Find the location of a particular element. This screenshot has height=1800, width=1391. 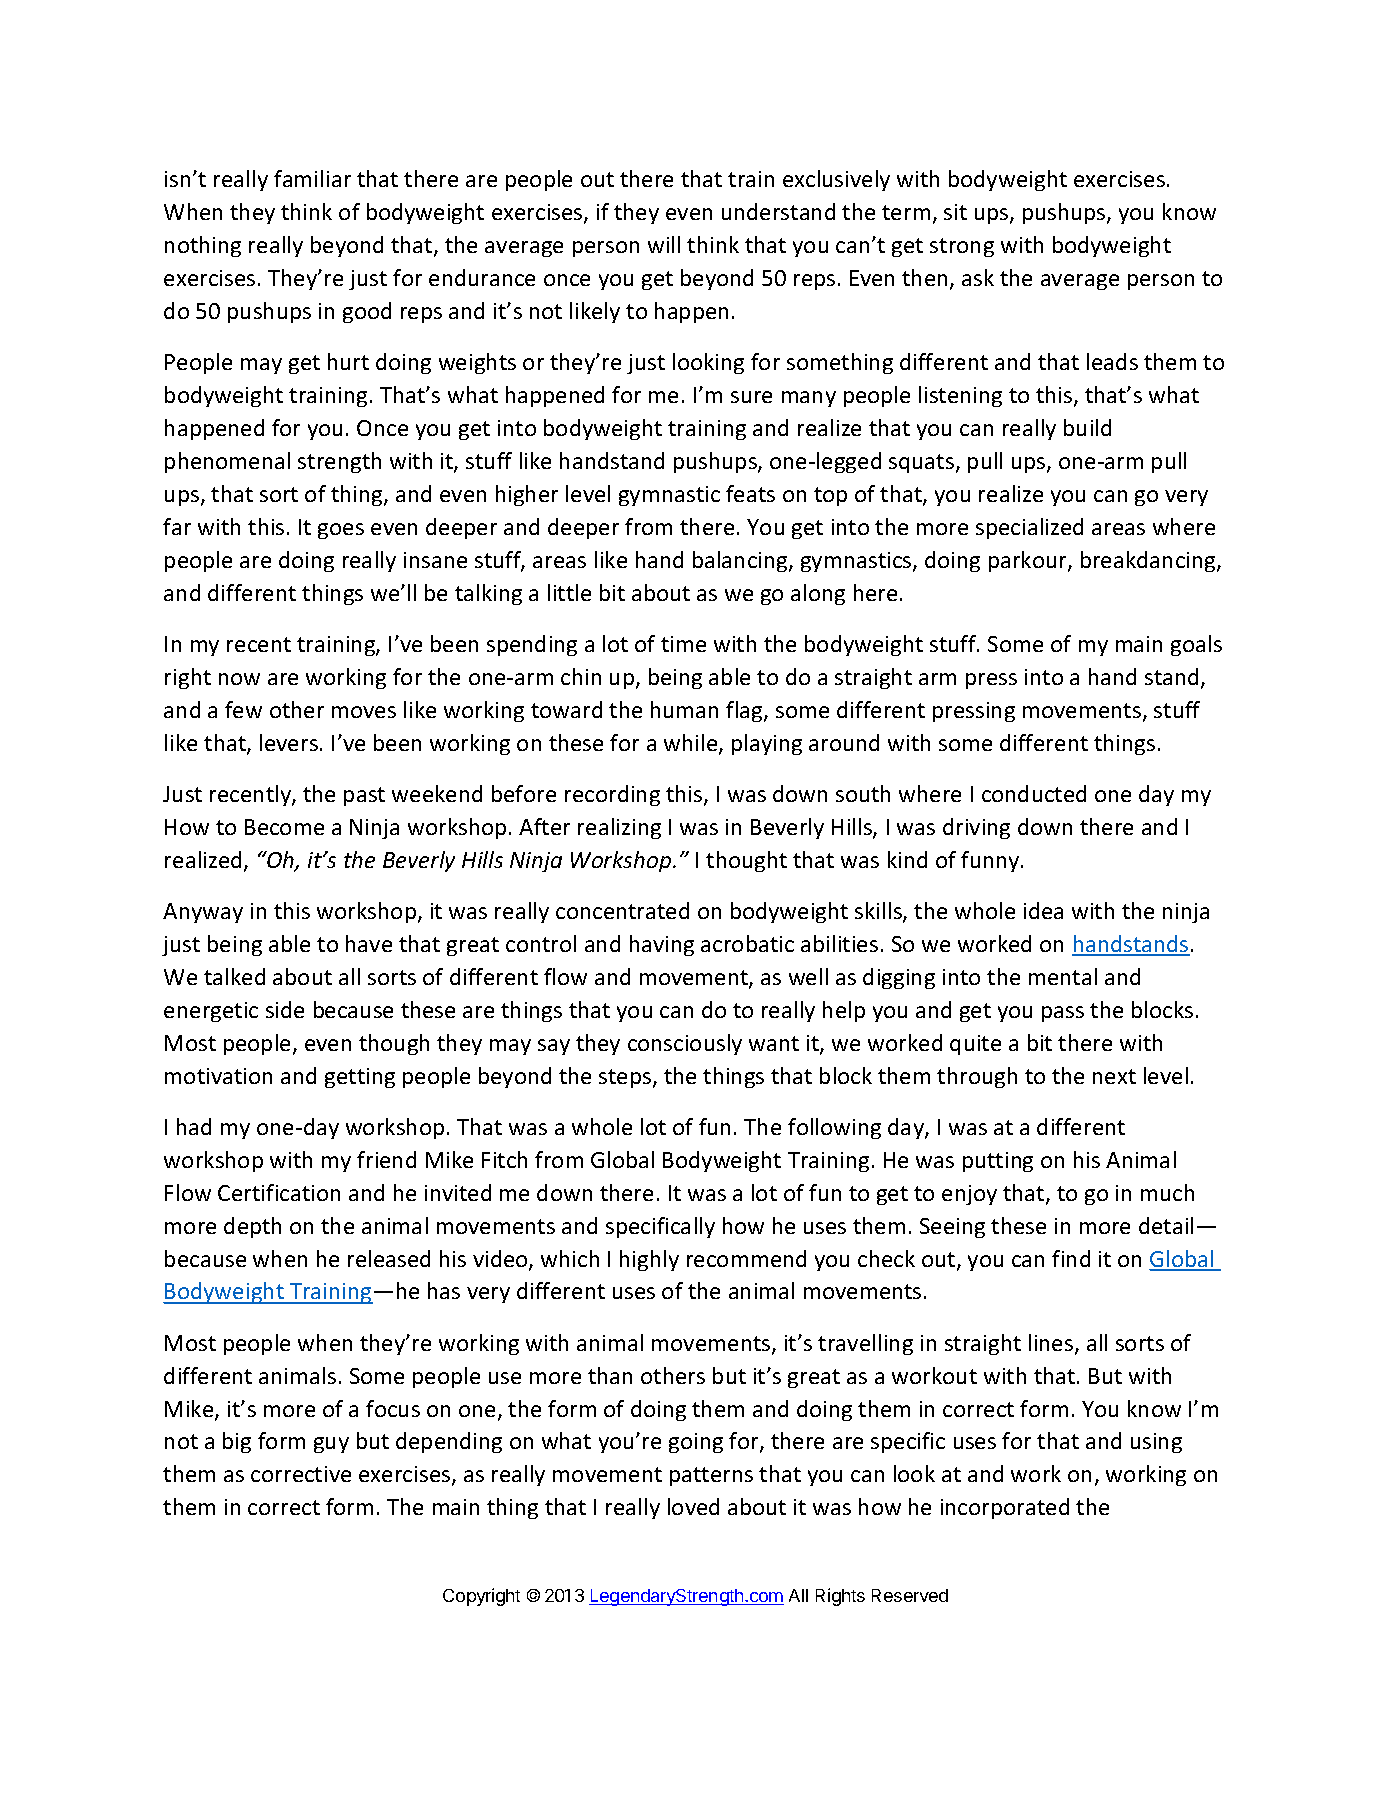

steps is located at coordinates (626, 1078).
